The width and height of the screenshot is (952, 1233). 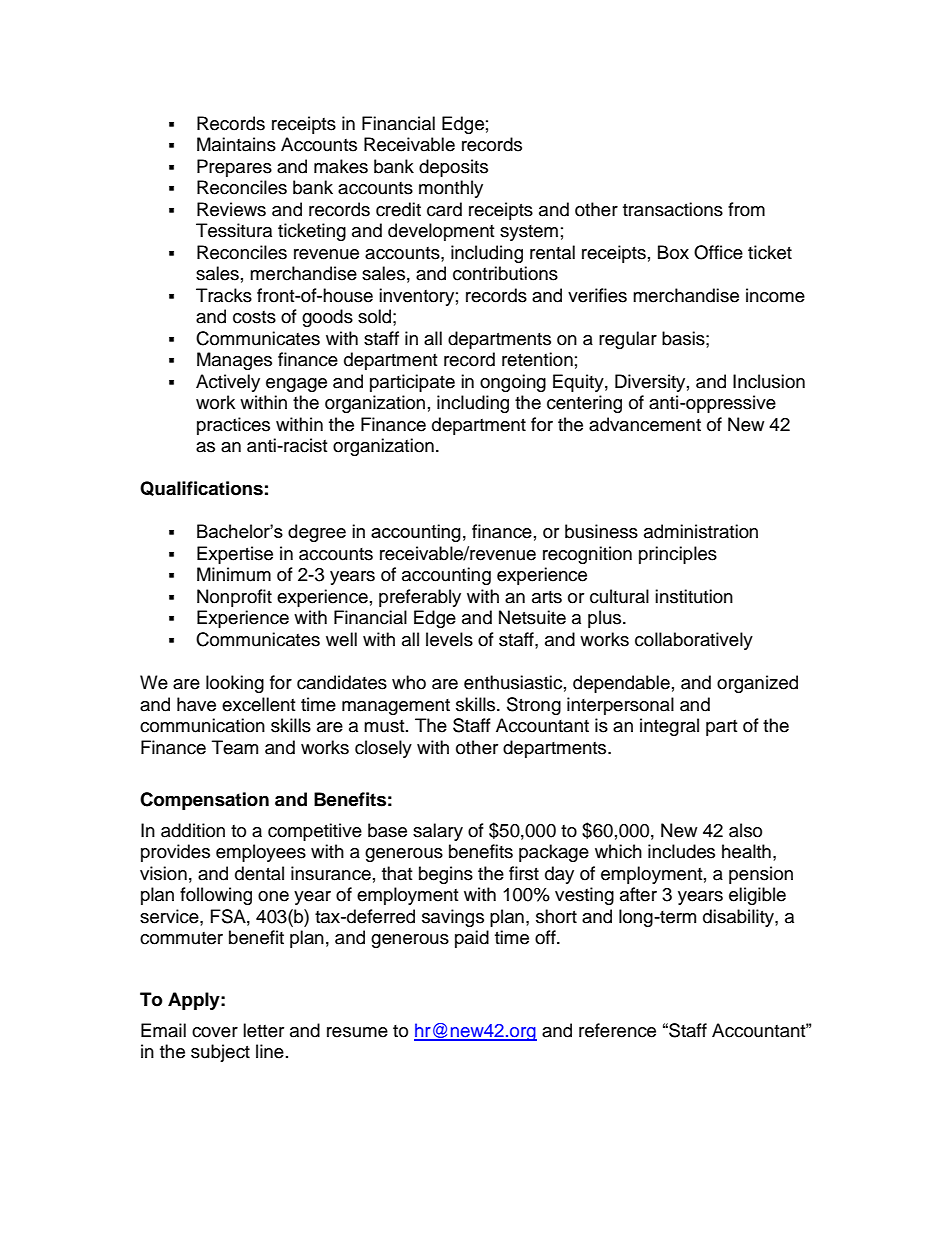 I want to click on Prepares, so click(x=234, y=168).
